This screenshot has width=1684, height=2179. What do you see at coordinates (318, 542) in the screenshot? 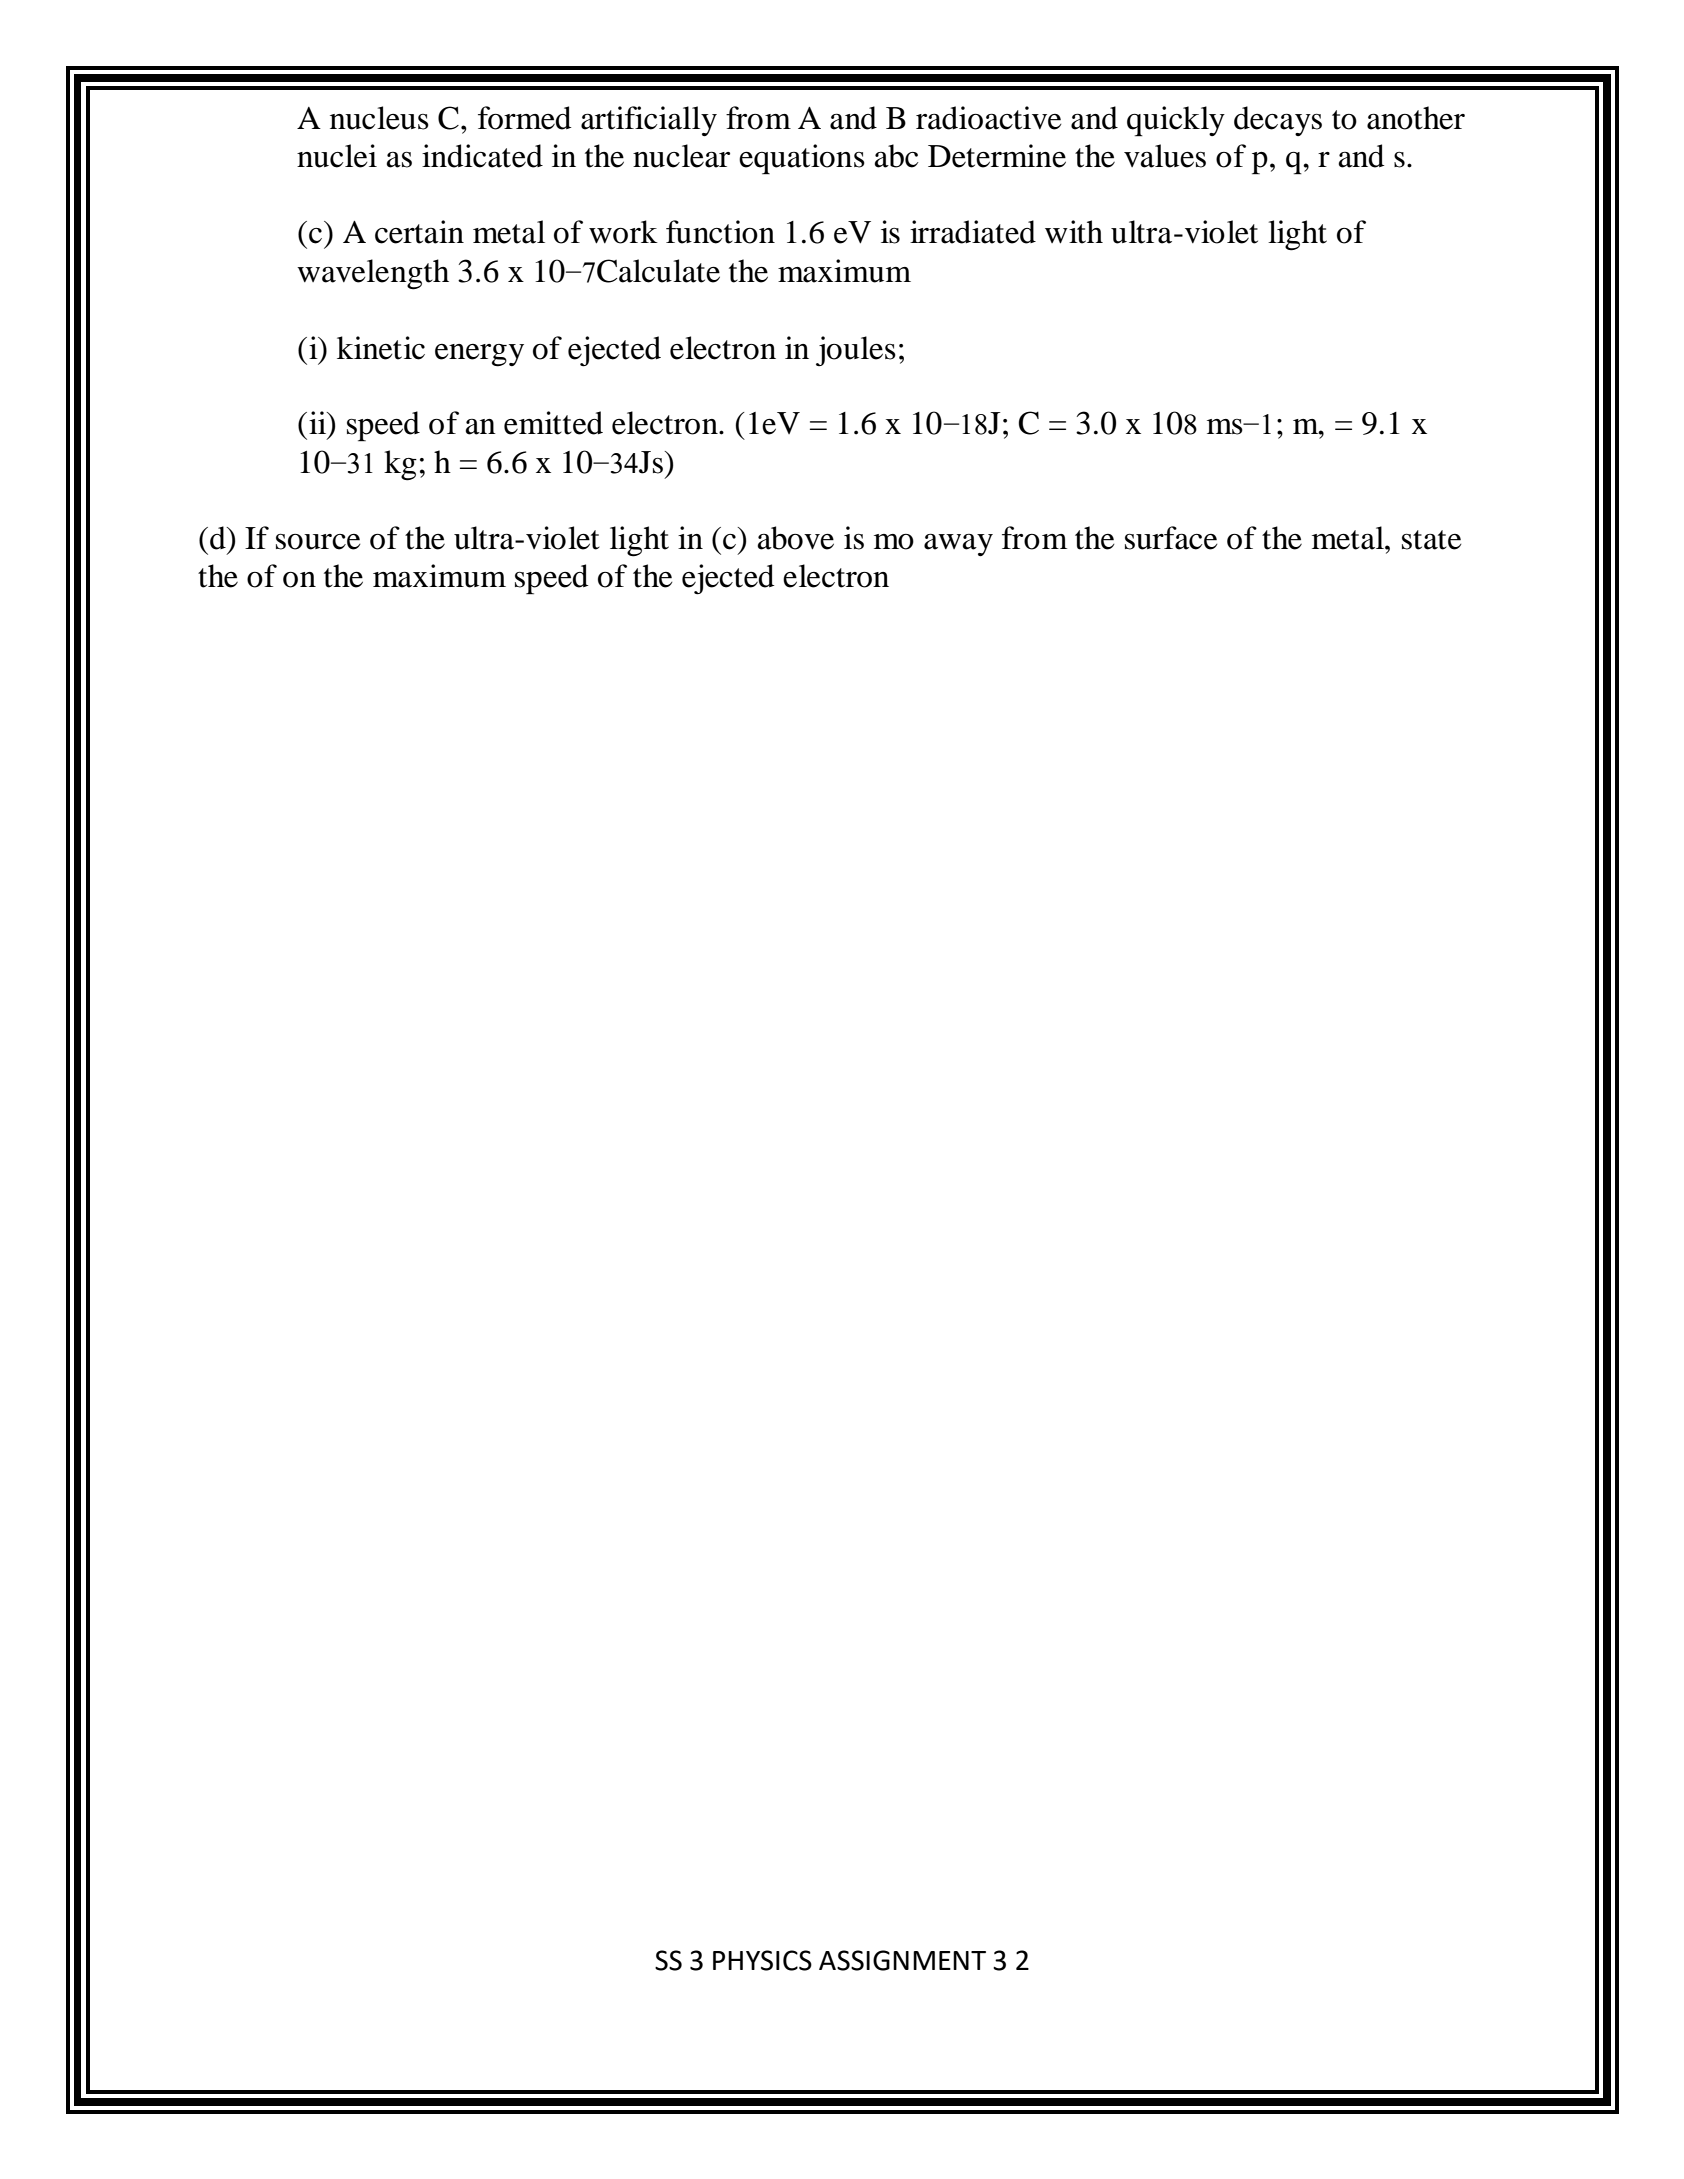
I see `source` at bounding box center [318, 542].
